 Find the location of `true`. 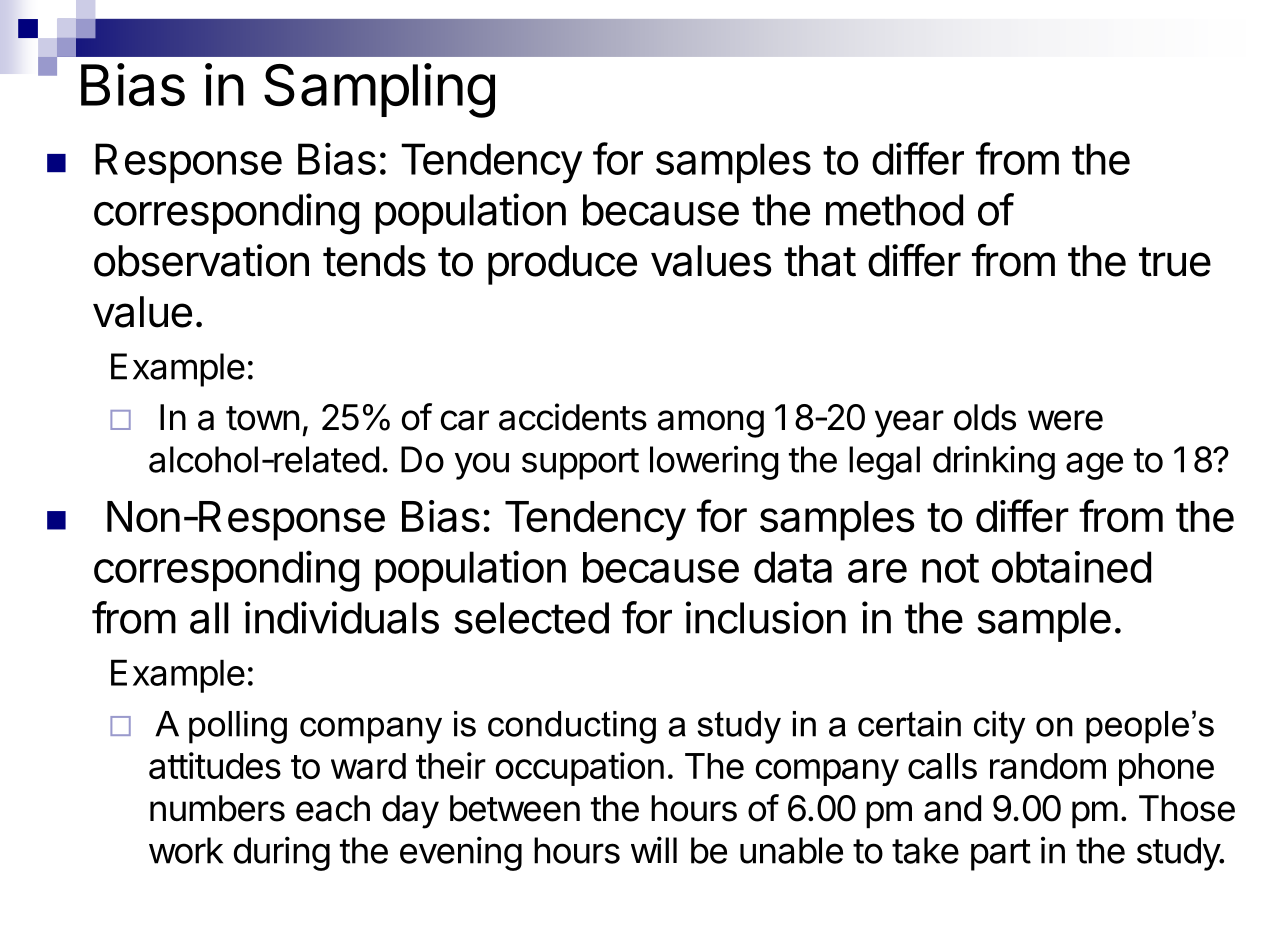

true is located at coordinates (1175, 262).
